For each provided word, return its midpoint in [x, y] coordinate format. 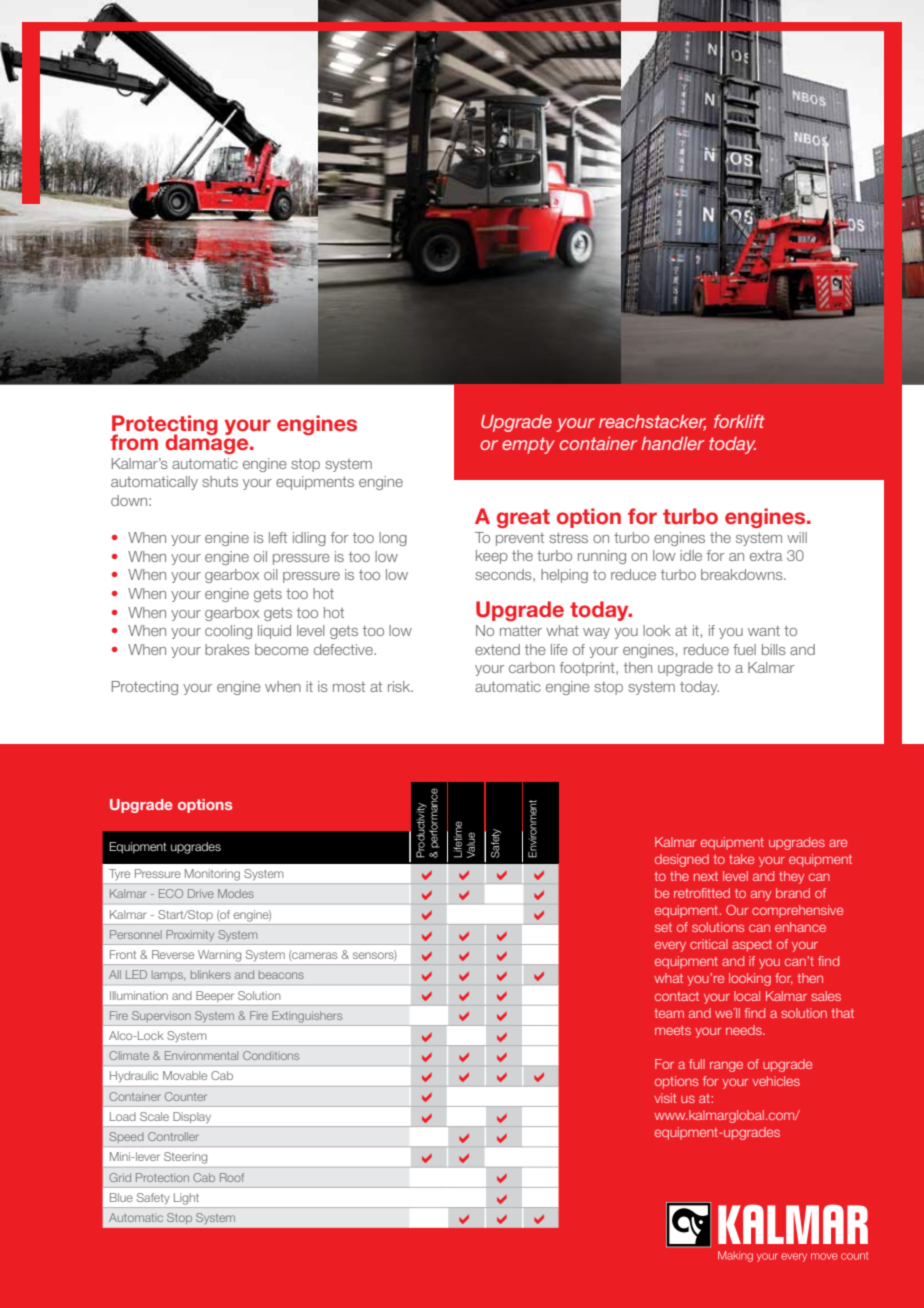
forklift [739, 421]
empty [528, 445]
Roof [232, 1177]
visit [665, 1098]
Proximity [190, 935]
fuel [744, 649]
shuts [220, 481]
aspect [752, 946]
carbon [532, 667]
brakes [227, 649]
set [663, 927]
